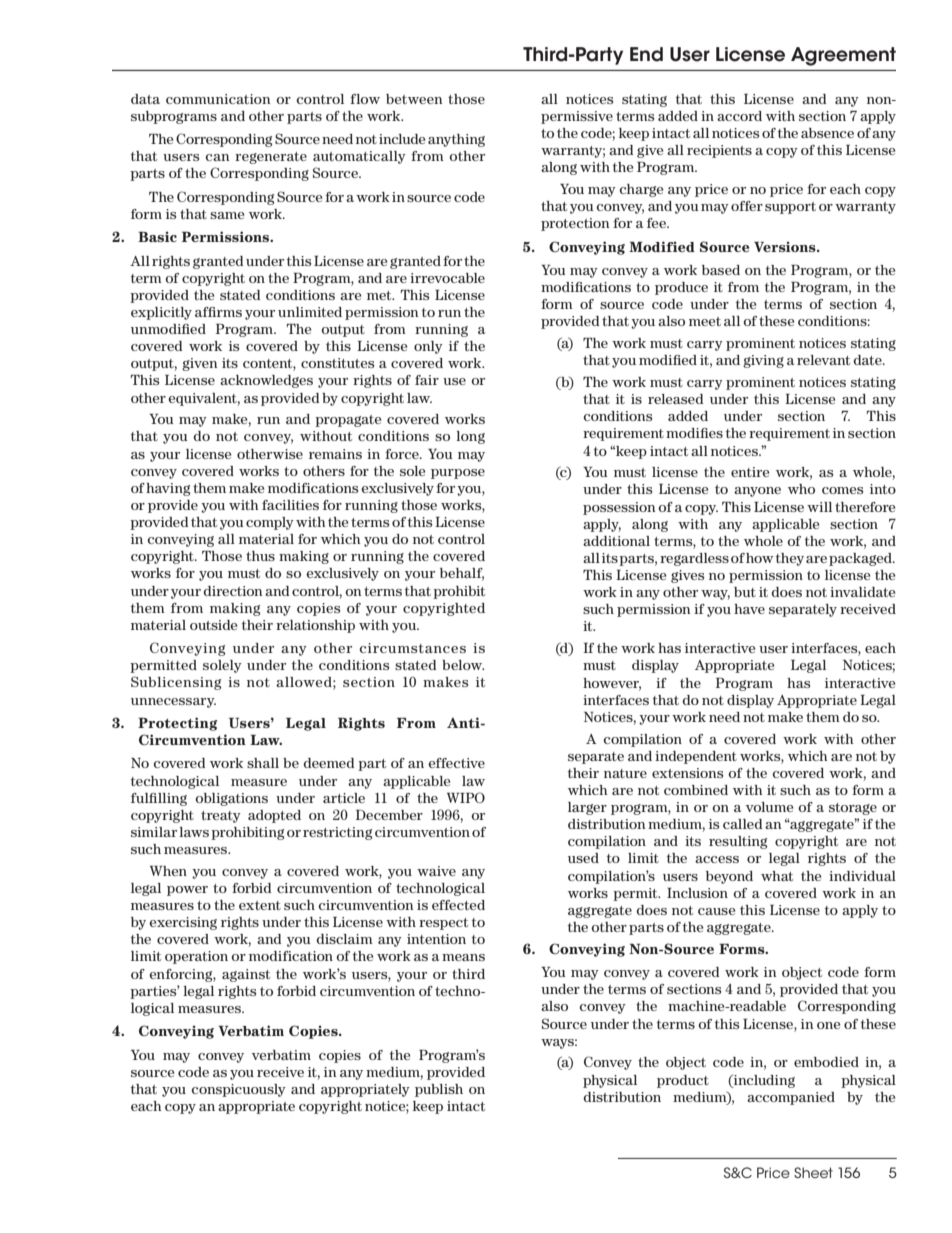  I want to click on independent, so click(696, 757).
